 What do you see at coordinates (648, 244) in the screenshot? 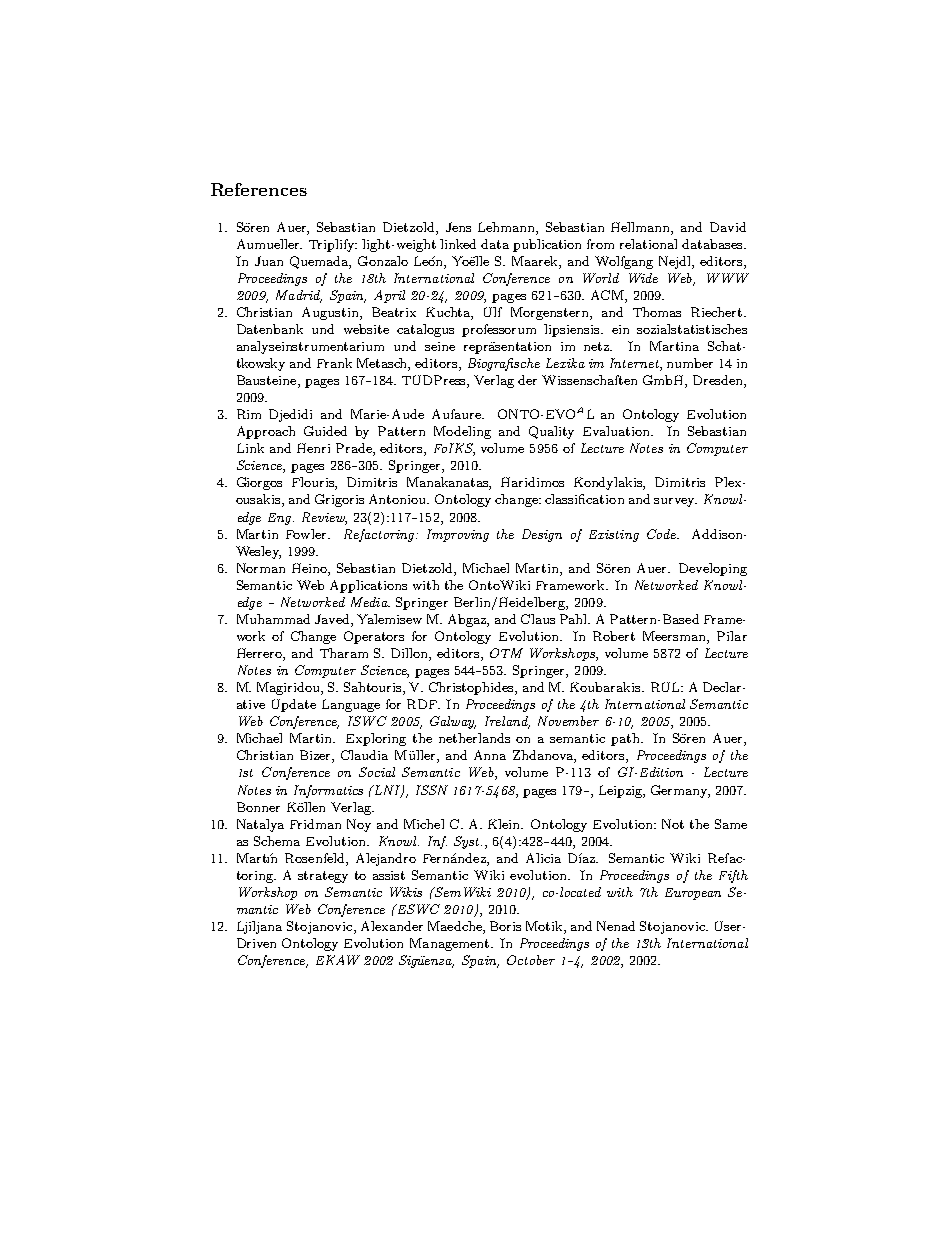
I see `relational` at bounding box center [648, 244].
